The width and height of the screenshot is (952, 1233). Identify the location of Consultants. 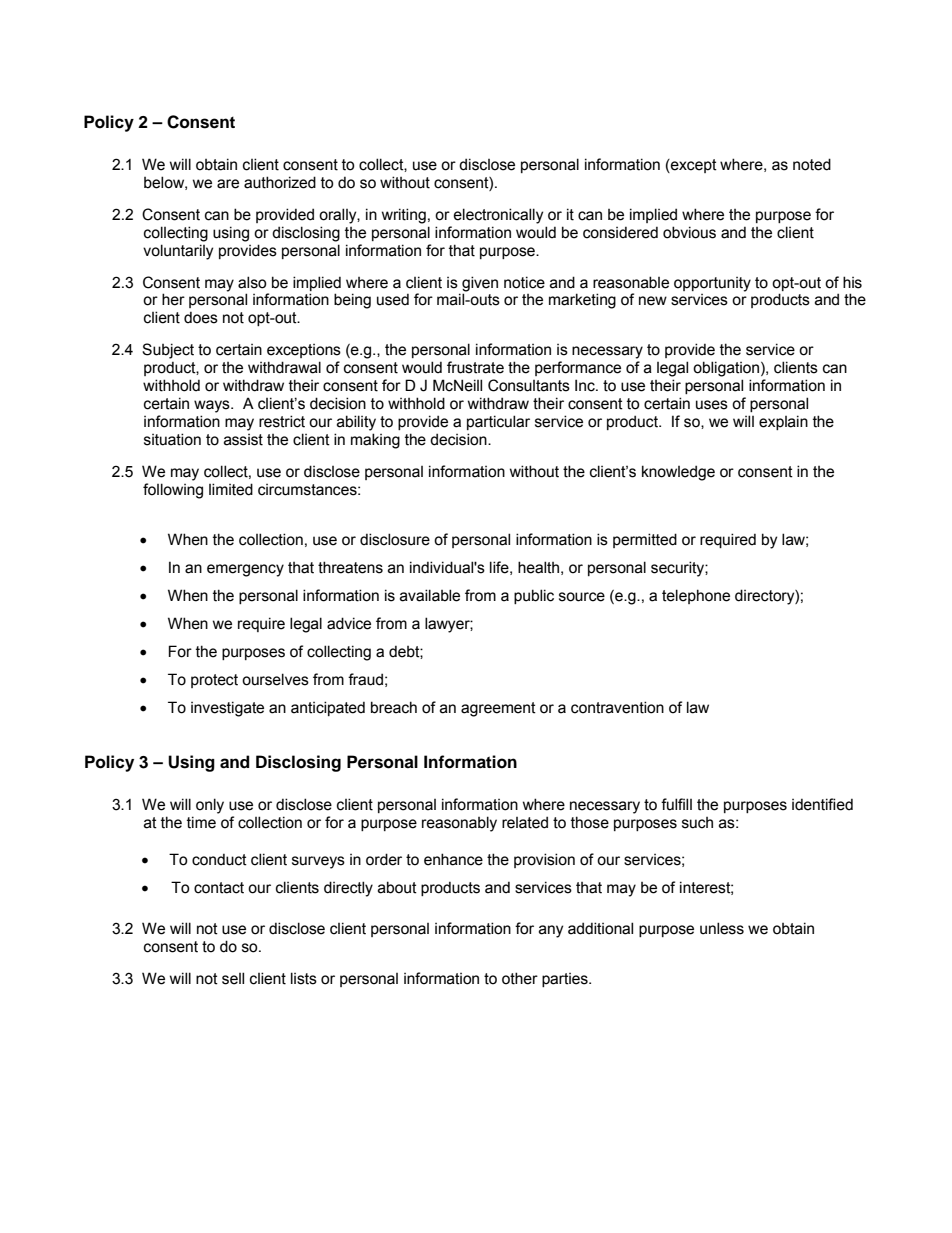
(529, 385).
